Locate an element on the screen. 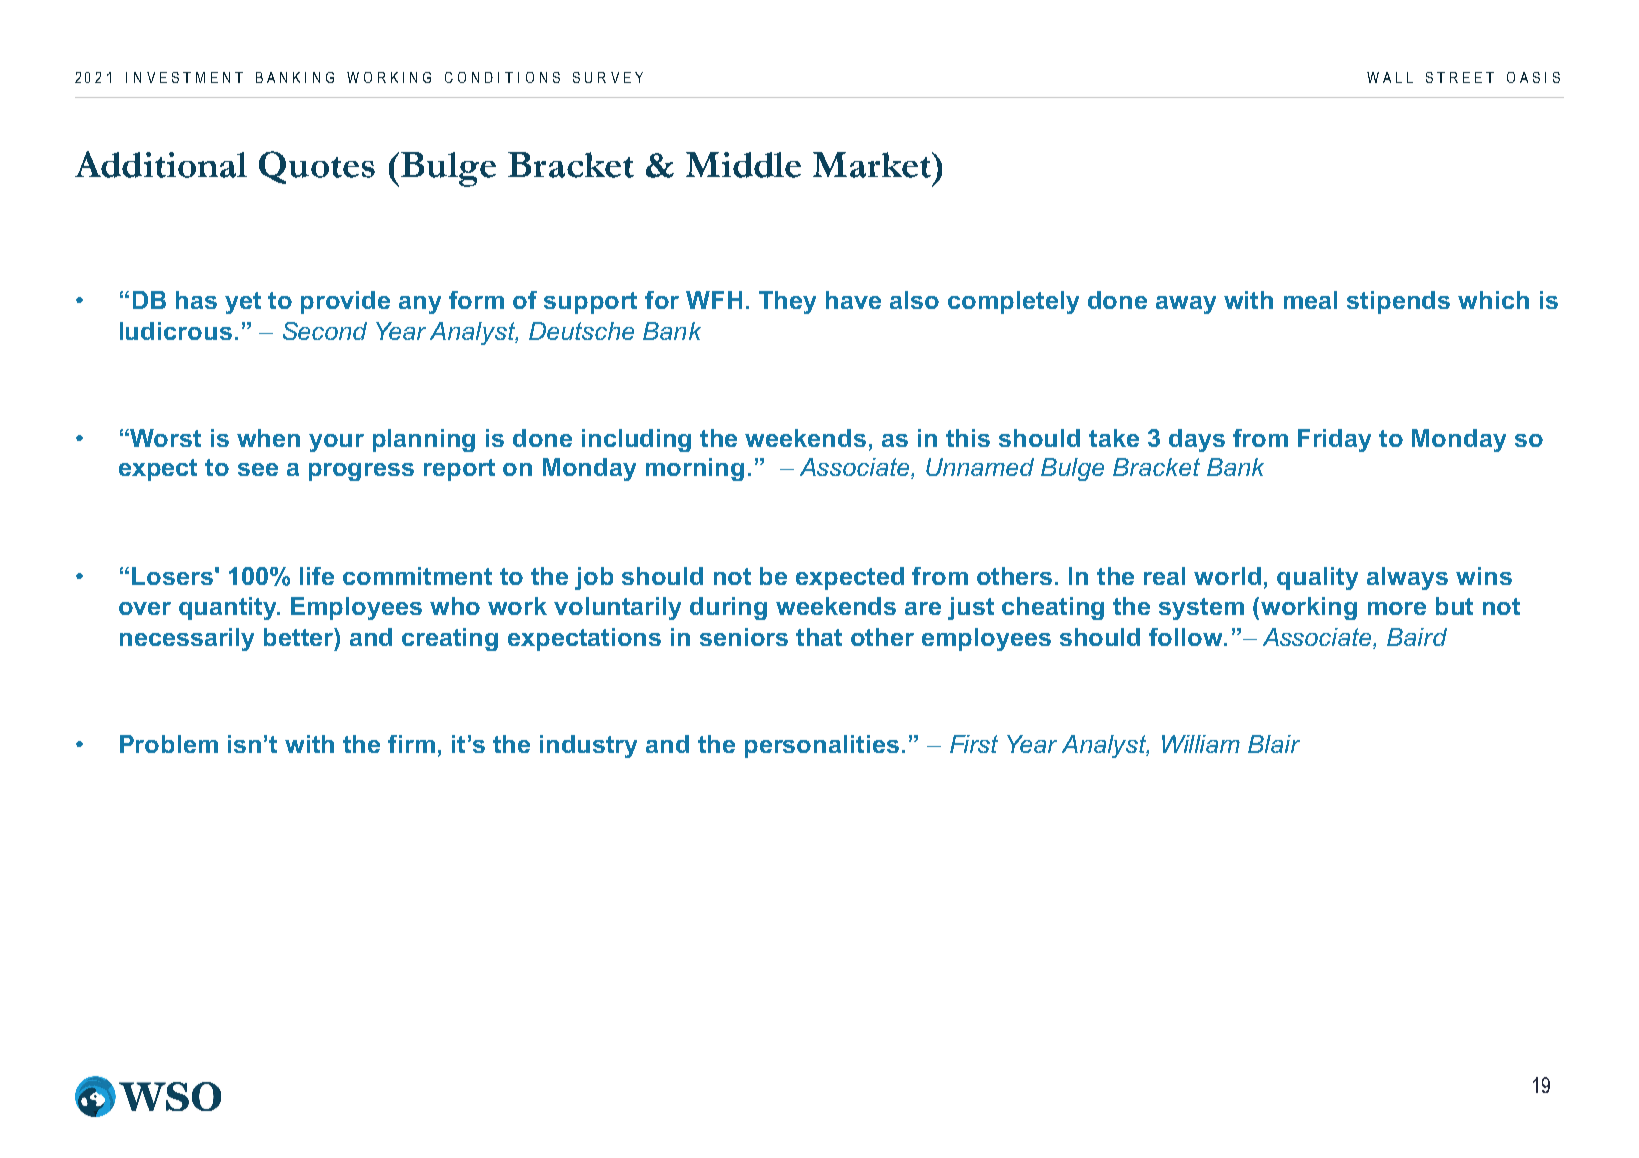 The image size is (1639, 1158). when is located at coordinates (268, 438).
